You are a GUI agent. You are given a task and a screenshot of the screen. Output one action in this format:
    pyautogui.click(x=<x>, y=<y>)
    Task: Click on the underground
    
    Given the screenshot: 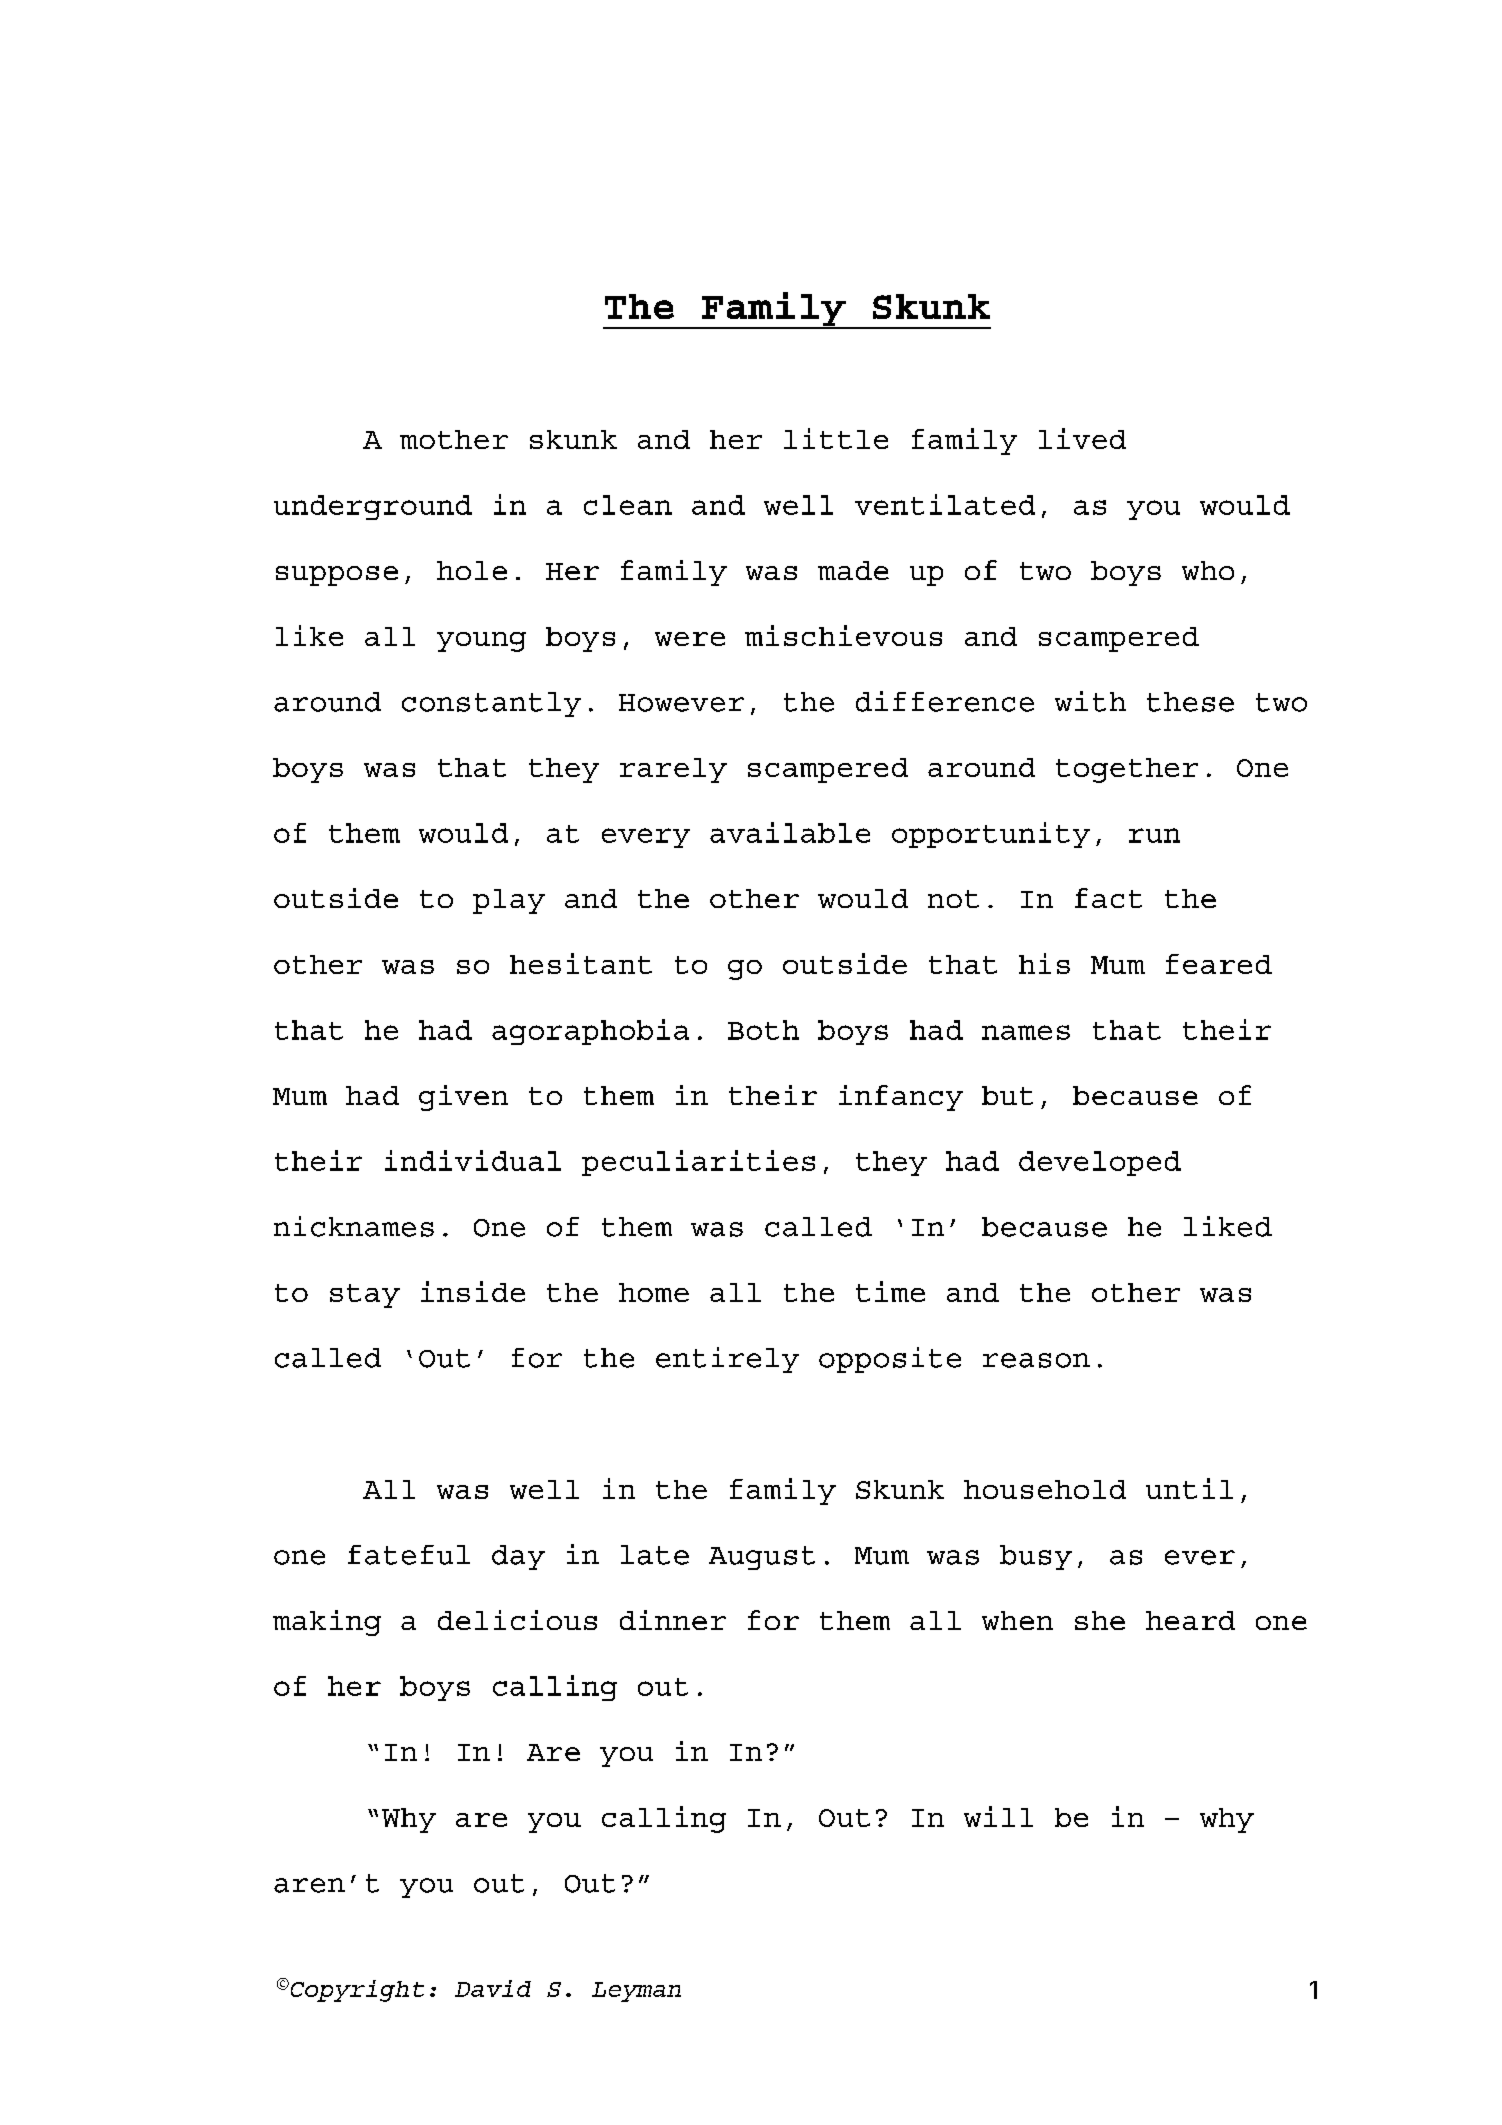 What is the action you would take?
    pyautogui.click(x=373, y=507)
